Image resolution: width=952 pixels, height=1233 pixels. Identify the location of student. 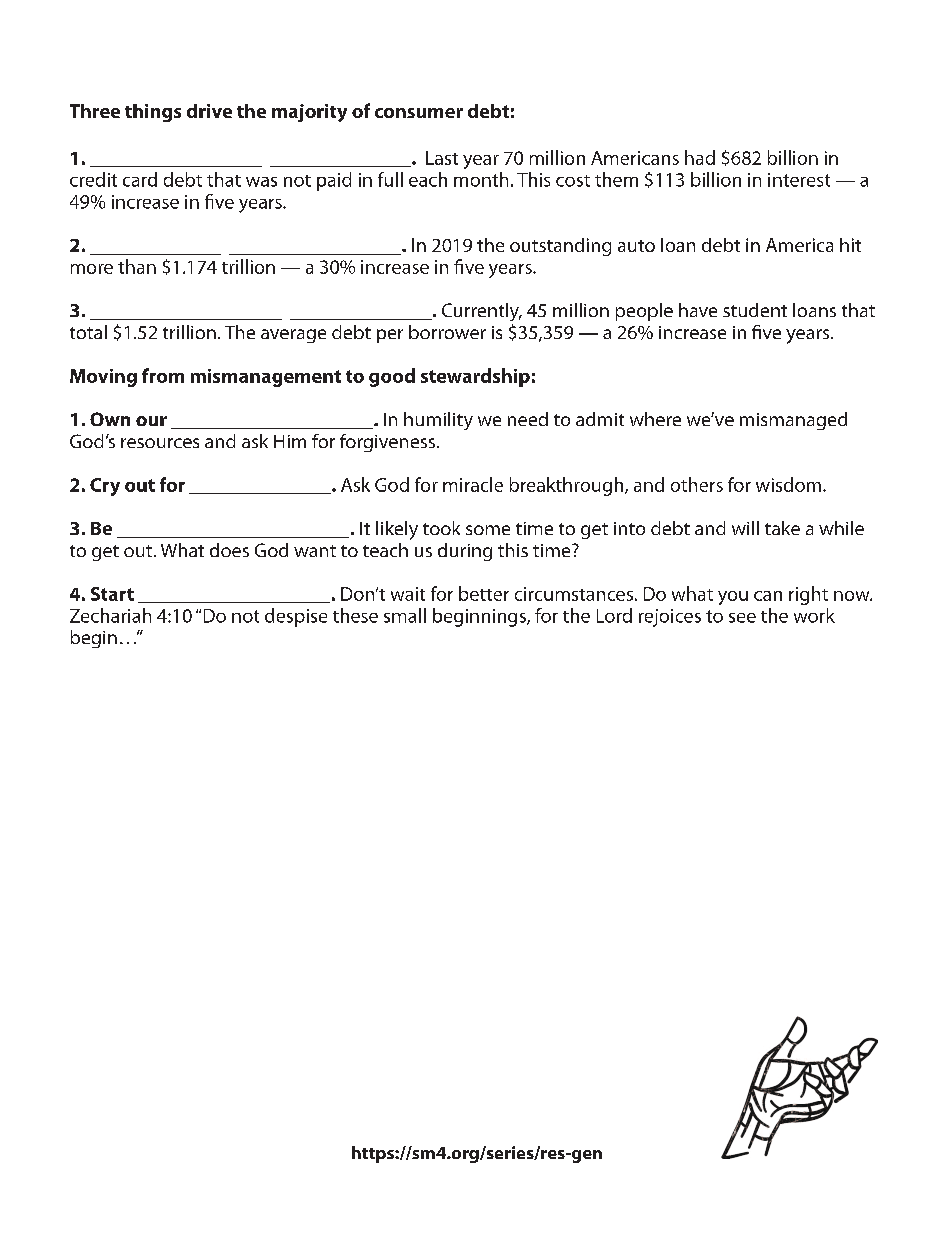
(755, 310).
